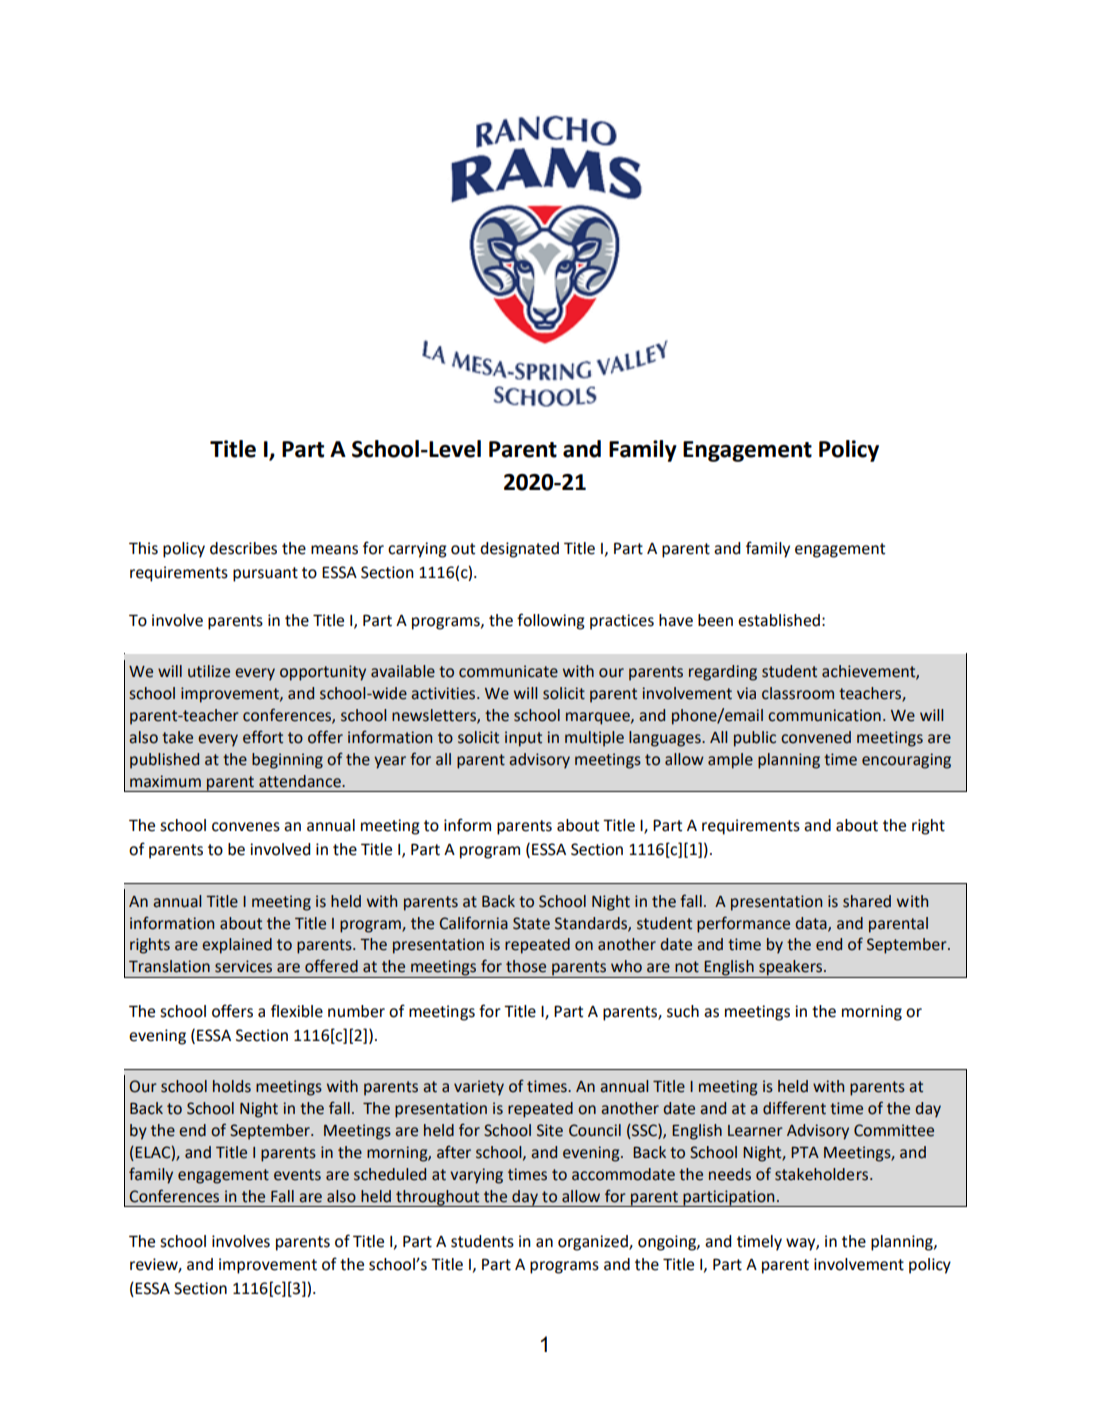 This screenshot has height=1421, width=1098. I want to click on established, so click(779, 620).
